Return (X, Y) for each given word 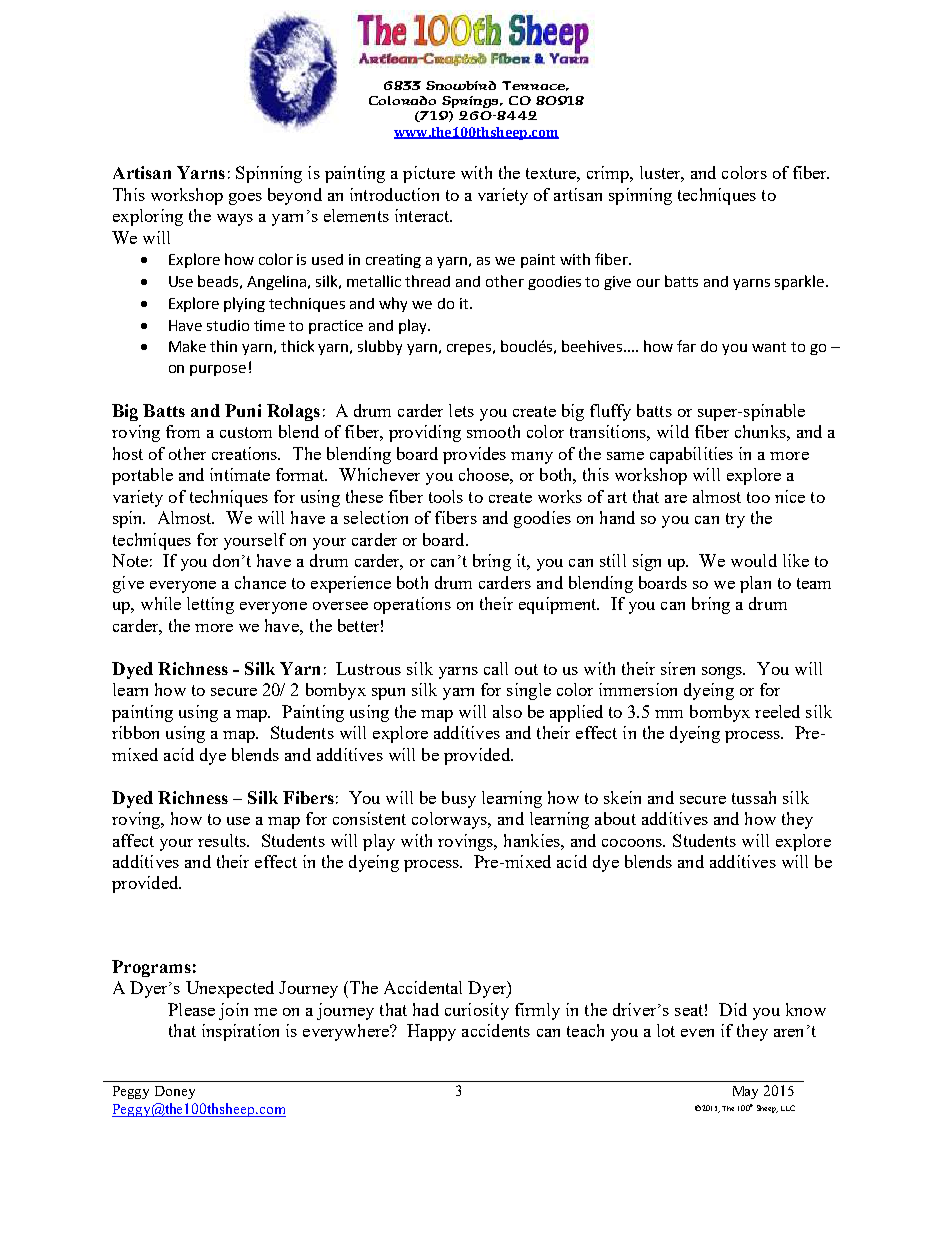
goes (245, 199)
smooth (493, 431)
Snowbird (461, 85)
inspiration (240, 1032)
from (183, 431)
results (223, 840)
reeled (777, 711)
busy (459, 799)
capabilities (691, 455)
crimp (609, 174)
